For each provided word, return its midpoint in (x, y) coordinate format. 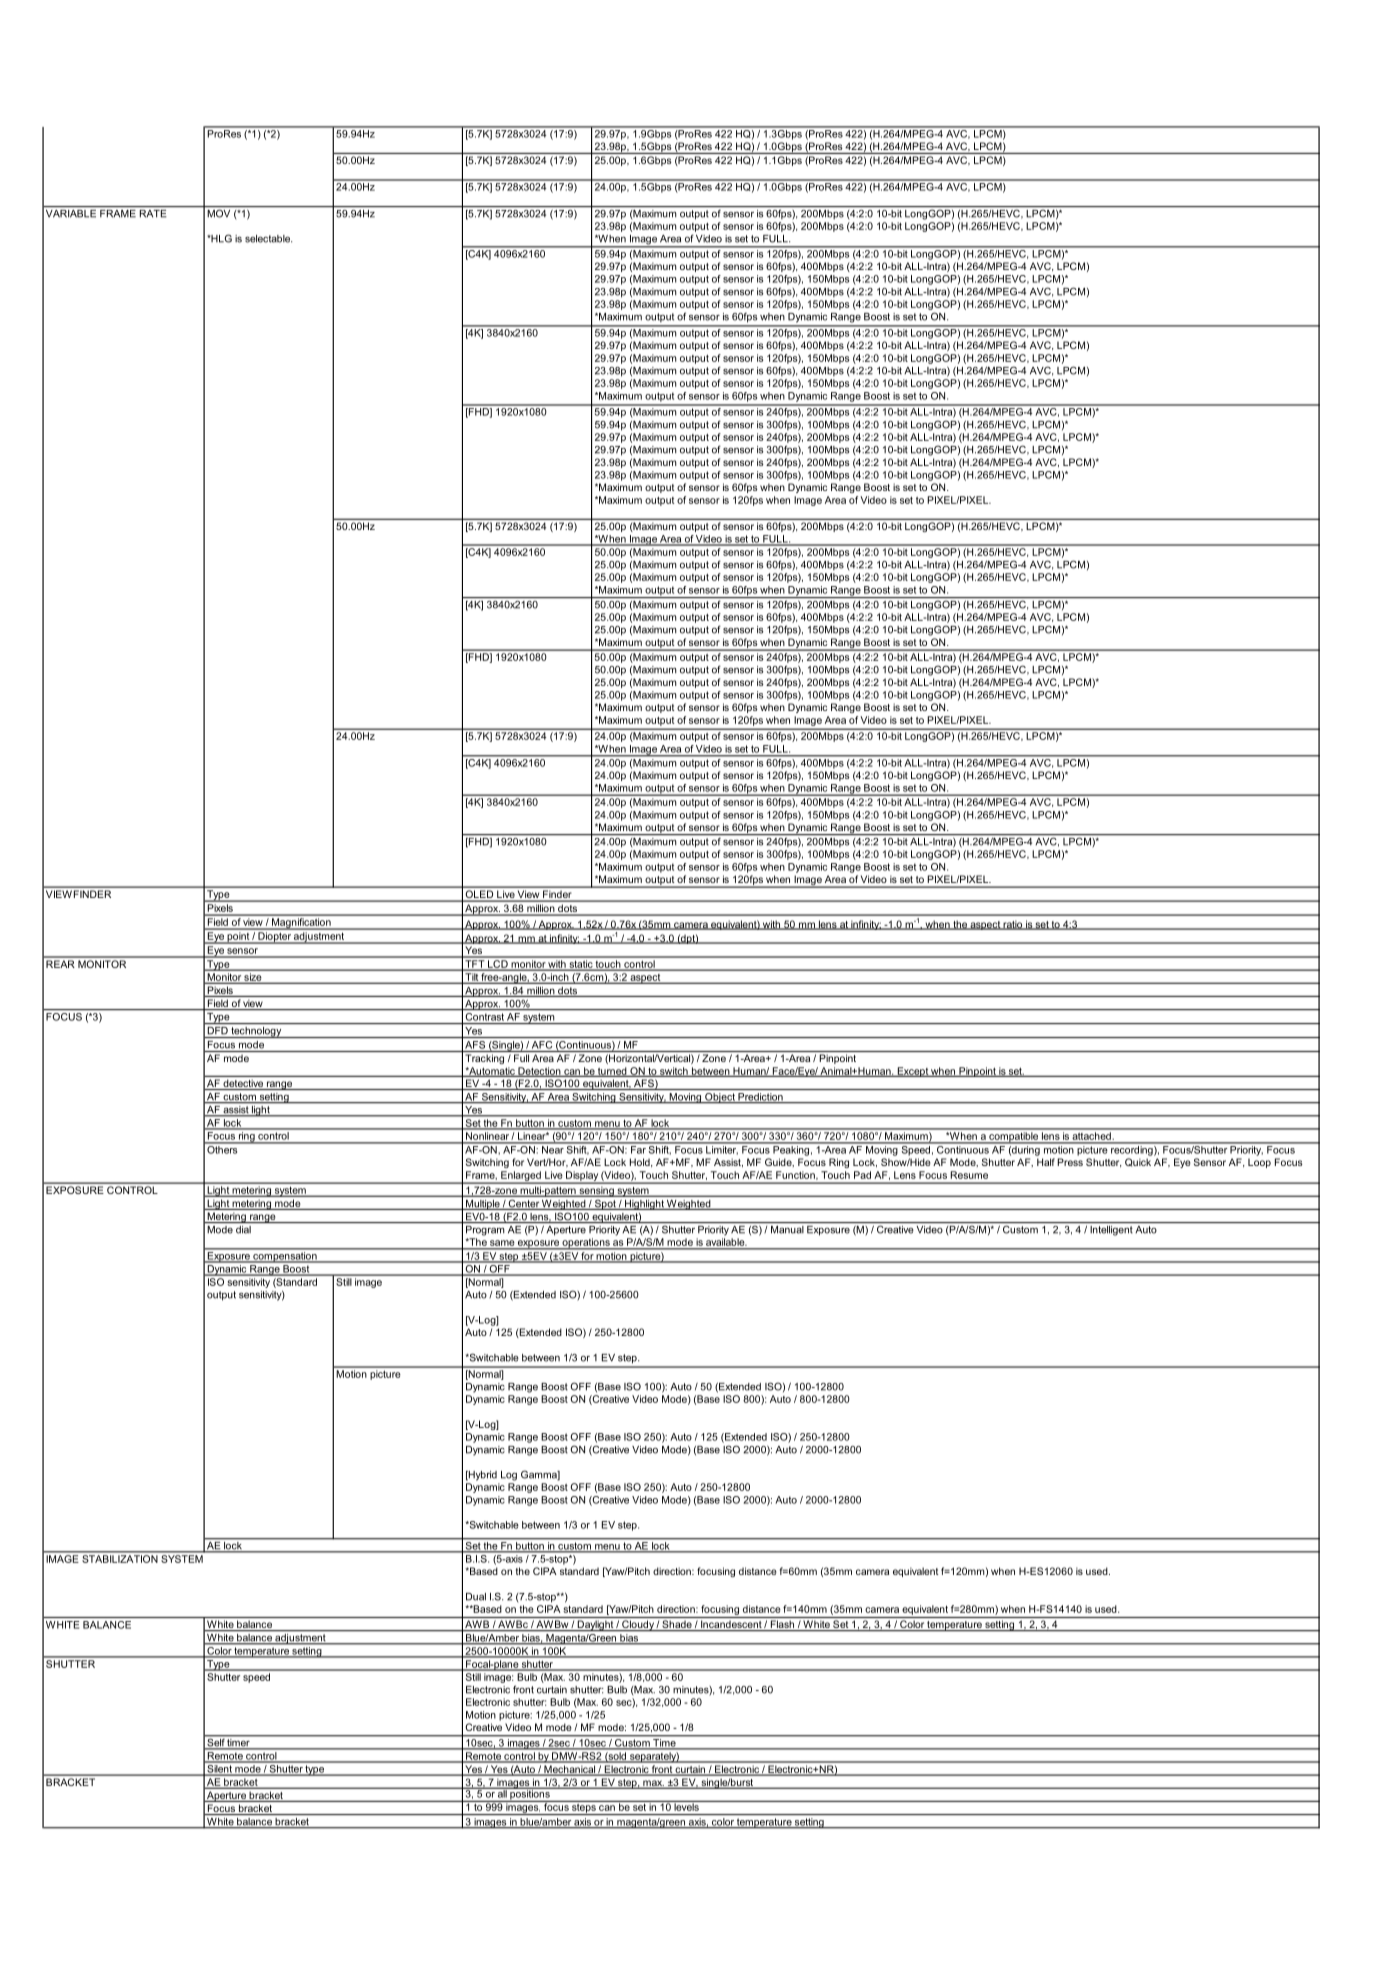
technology (256, 1032)
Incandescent (731, 1626)
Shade (677, 1625)
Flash (782, 1625)
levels (686, 1806)
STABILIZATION (120, 1559)
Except (912, 1072)
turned (612, 1072)
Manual (787, 1230)
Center (523, 1205)
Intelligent (1111, 1231)
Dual (476, 1597)
